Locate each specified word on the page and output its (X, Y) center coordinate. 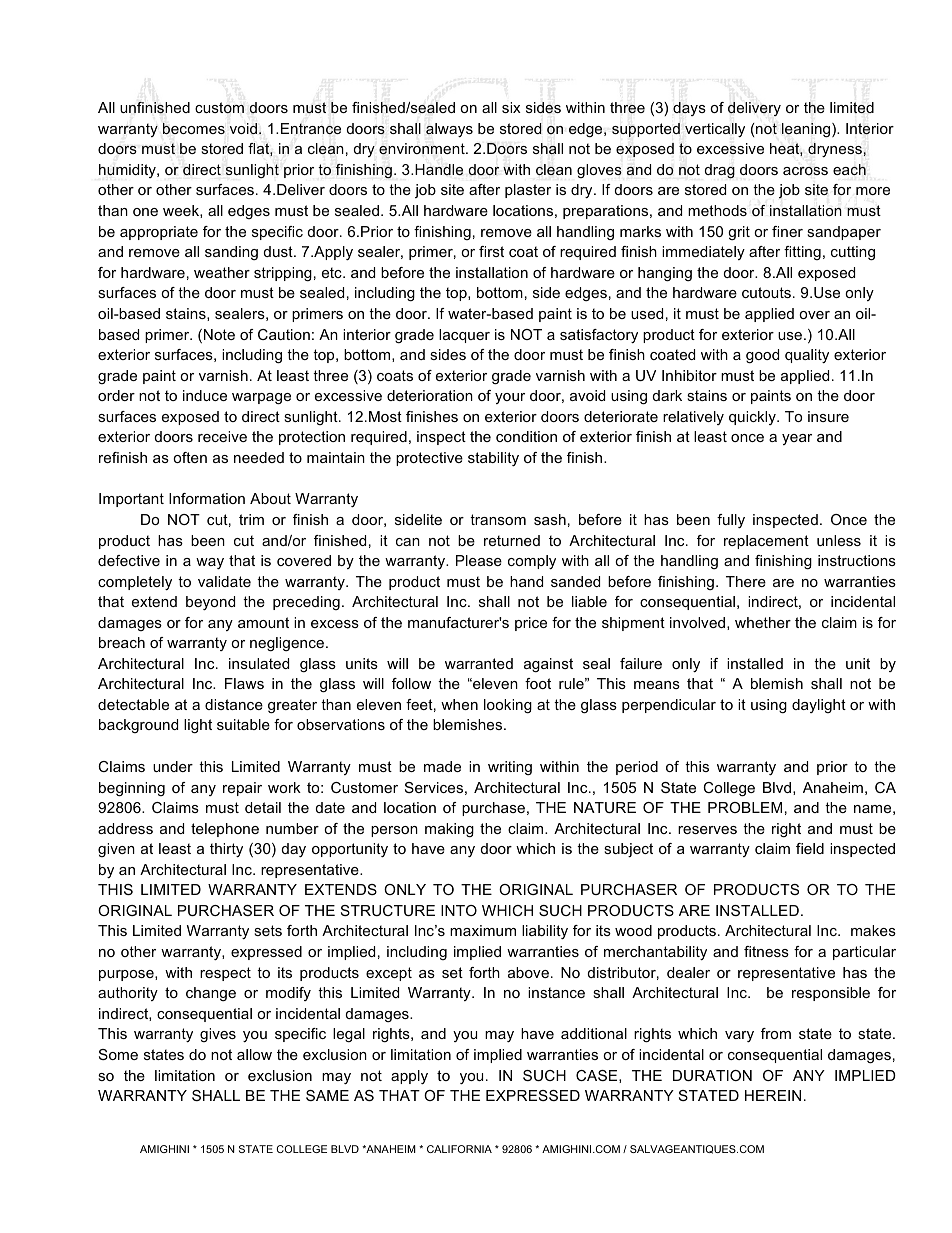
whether (763, 622)
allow (254, 1054)
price (531, 624)
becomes (194, 128)
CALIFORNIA (459, 1149)
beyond (210, 603)
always (449, 130)
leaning (807, 130)
